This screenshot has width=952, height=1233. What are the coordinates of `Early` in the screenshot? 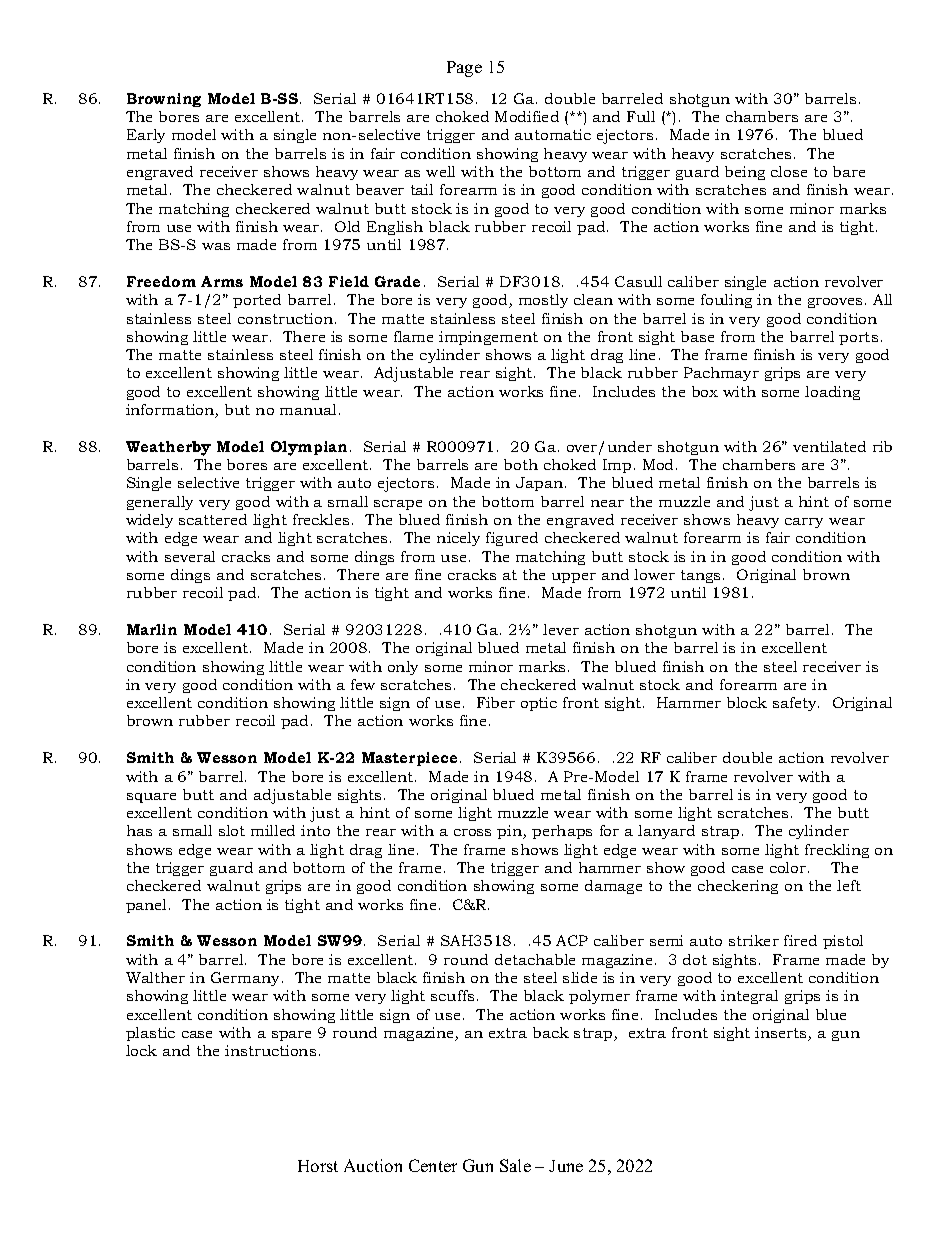 It's located at (146, 136).
